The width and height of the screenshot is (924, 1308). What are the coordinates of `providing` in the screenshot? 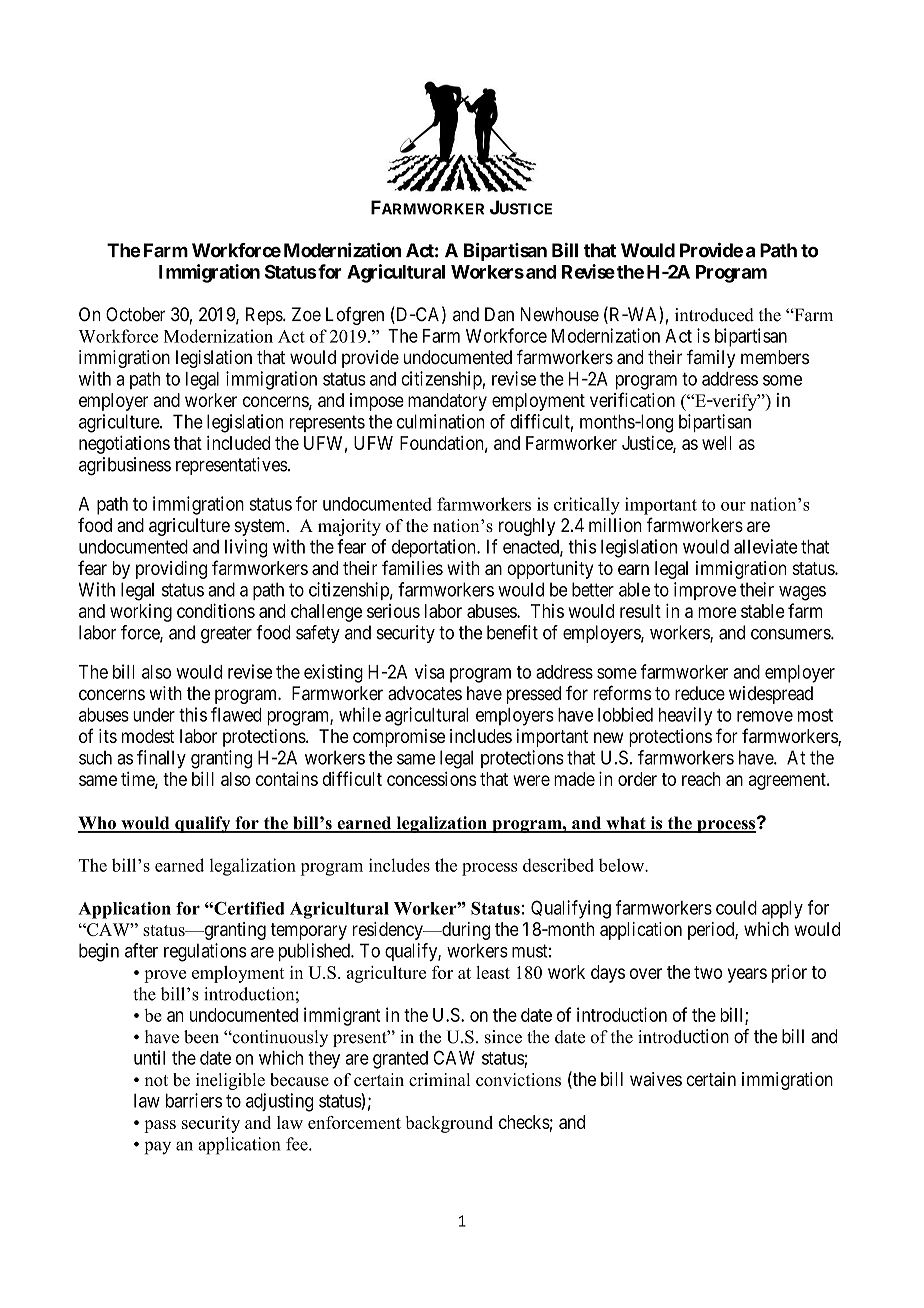 It's located at (171, 570).
